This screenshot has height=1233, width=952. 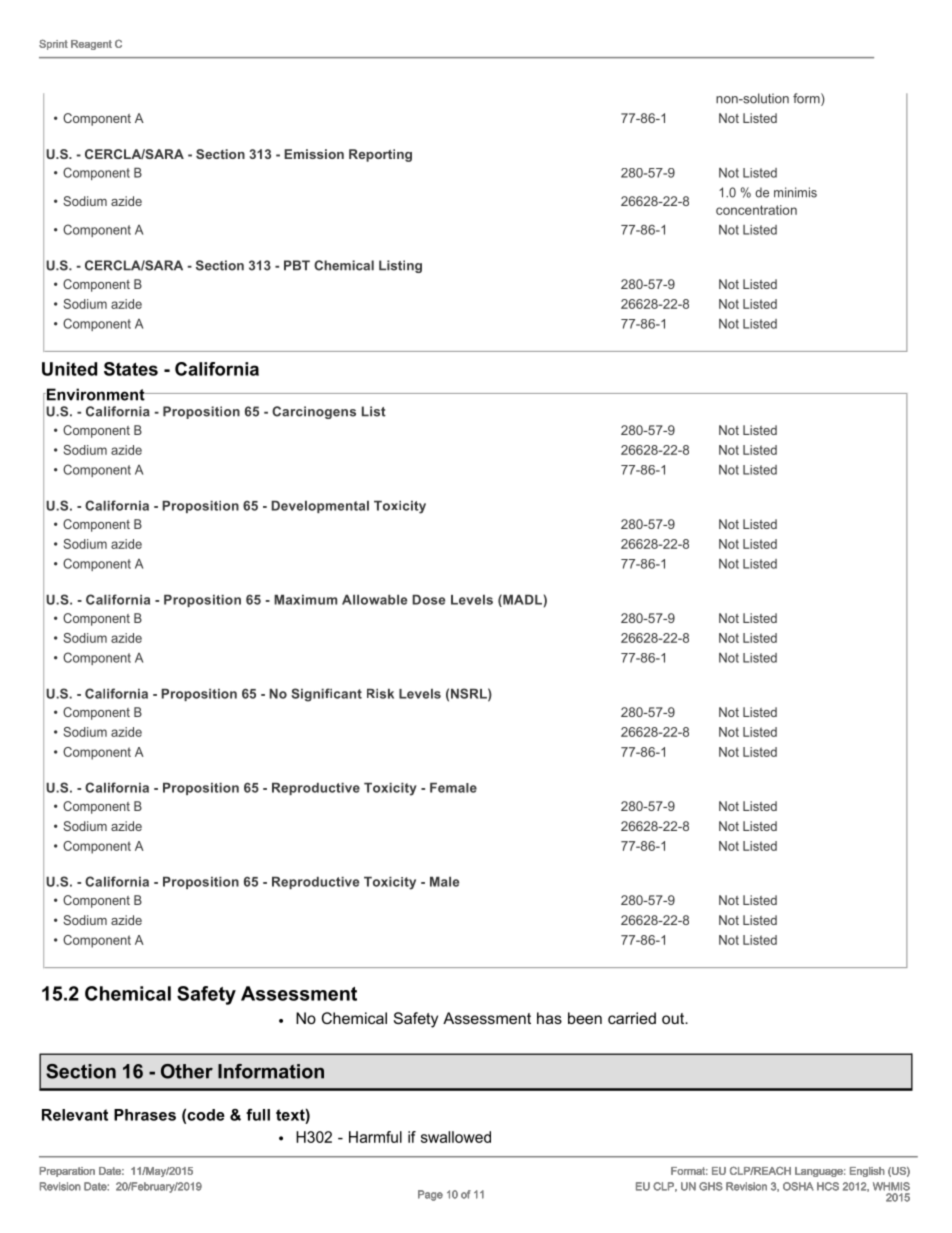 I want to click on Allowable, so click(x=374, y=600).
